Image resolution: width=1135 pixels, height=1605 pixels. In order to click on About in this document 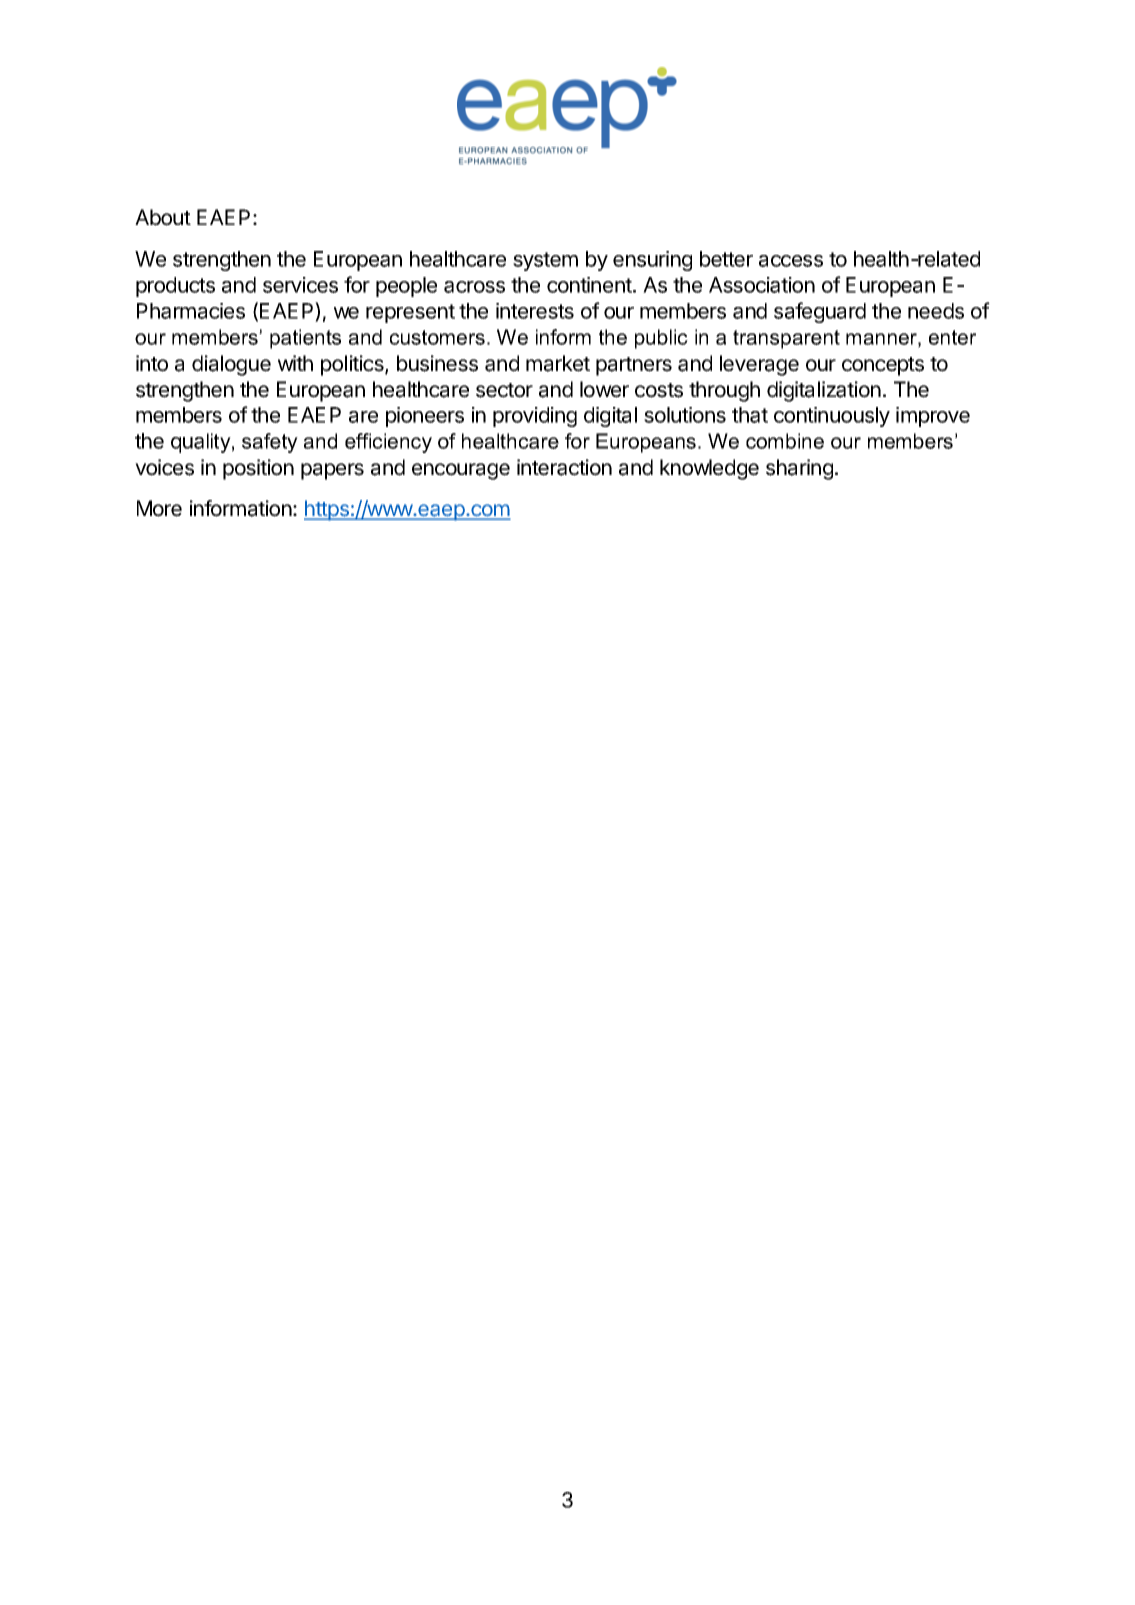, I will do `click(163, 217)`.
